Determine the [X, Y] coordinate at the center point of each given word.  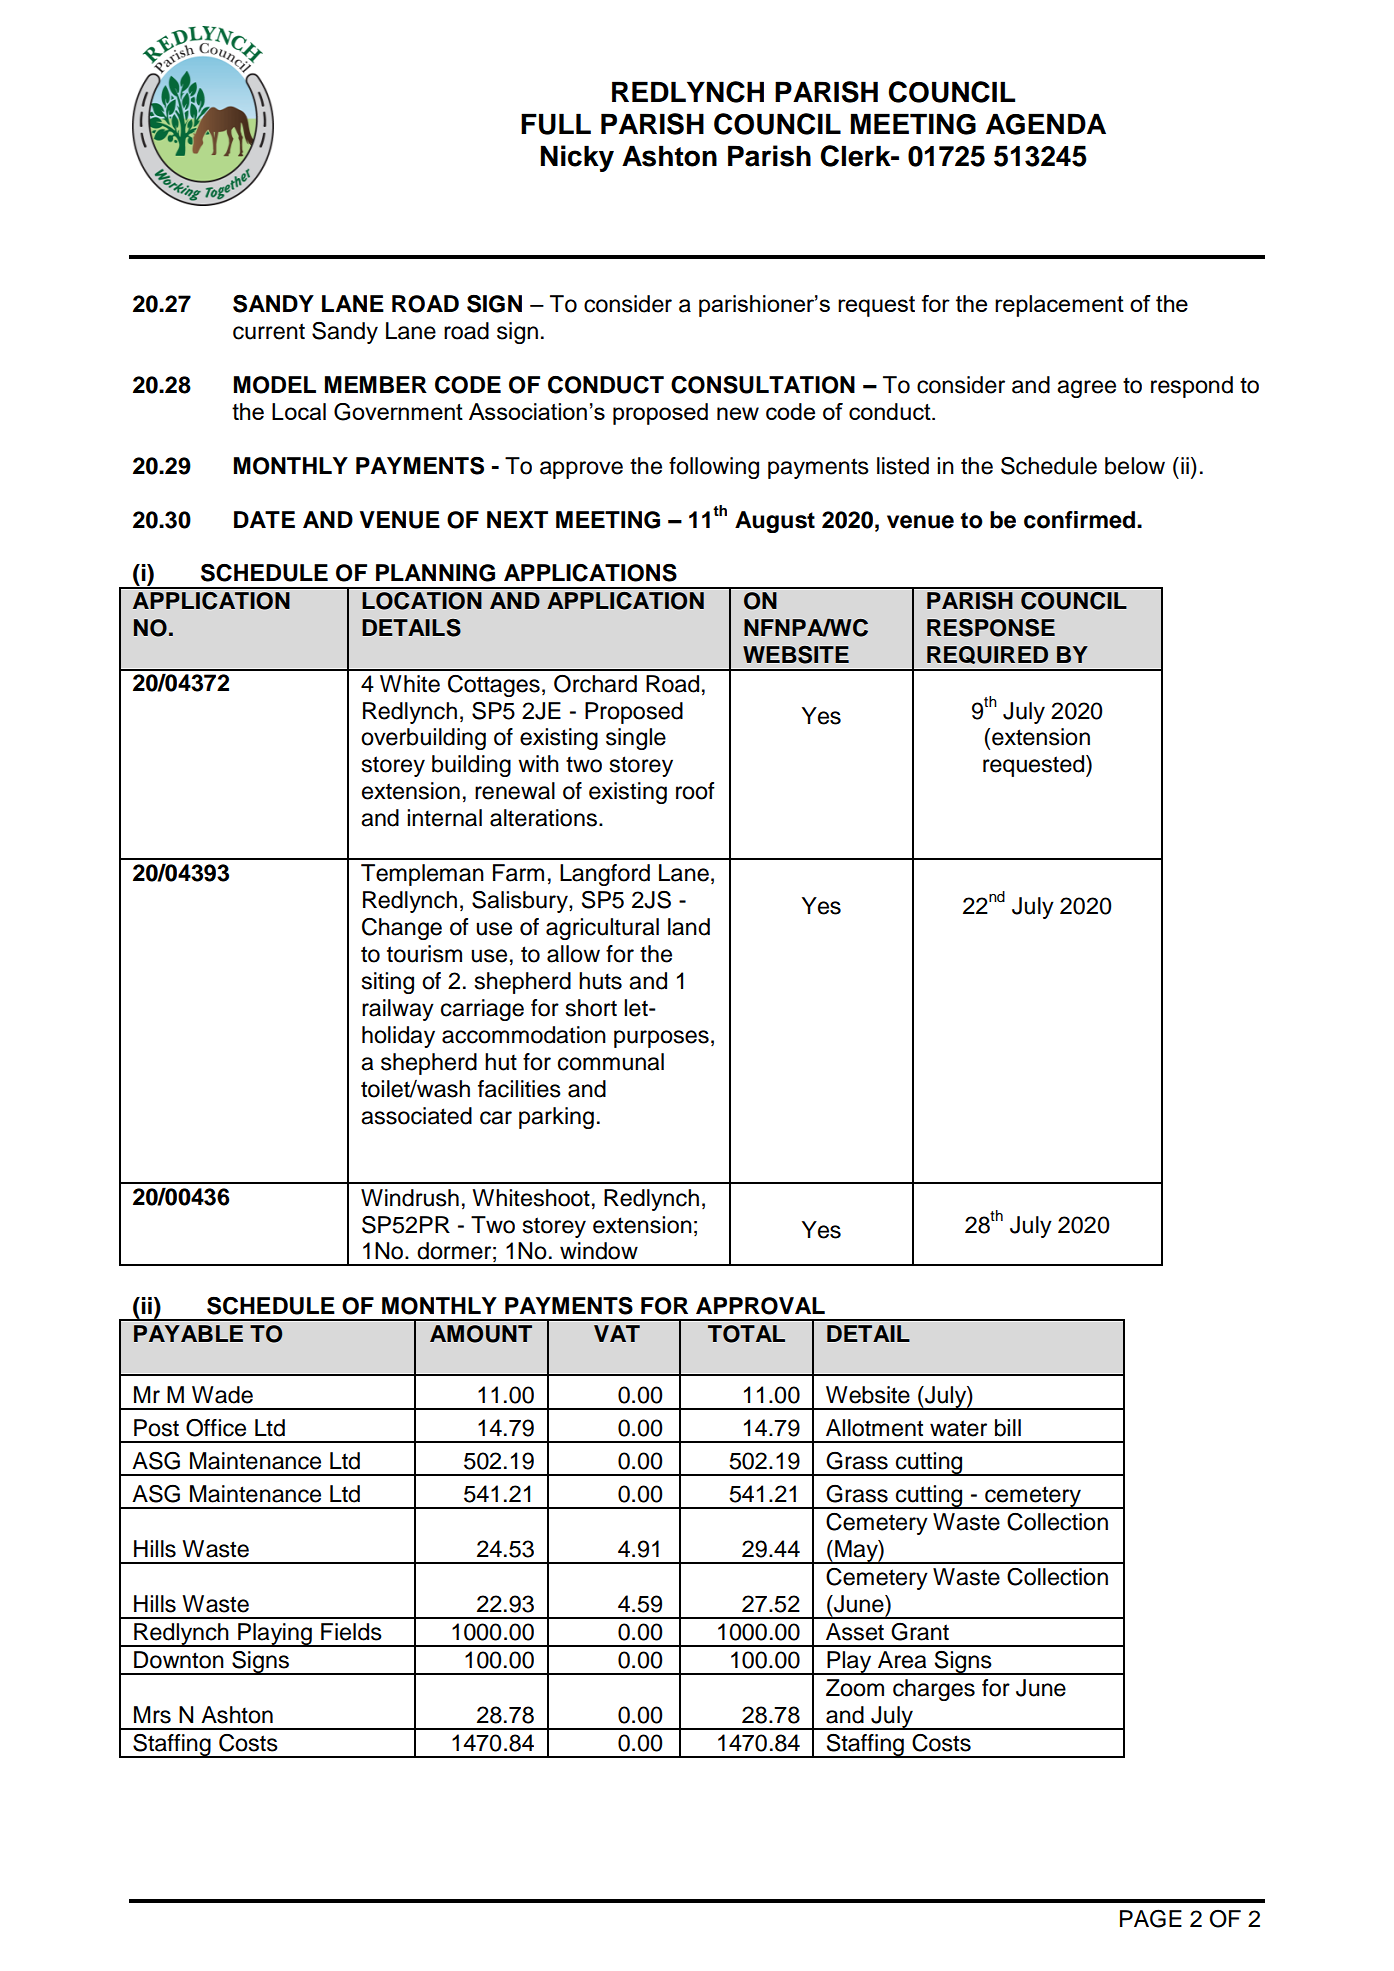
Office [216, 1428]
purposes [661, 1039]
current [269, 331]
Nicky [577, 158]
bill [1008, 1428]
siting [388, 983]
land [689, 927]
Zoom [855, 1688]
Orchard [595, 684]
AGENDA [1046, 124]
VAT [617, 1333]
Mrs [152, 1715]
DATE [264, 519]
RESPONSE [991, 628]
